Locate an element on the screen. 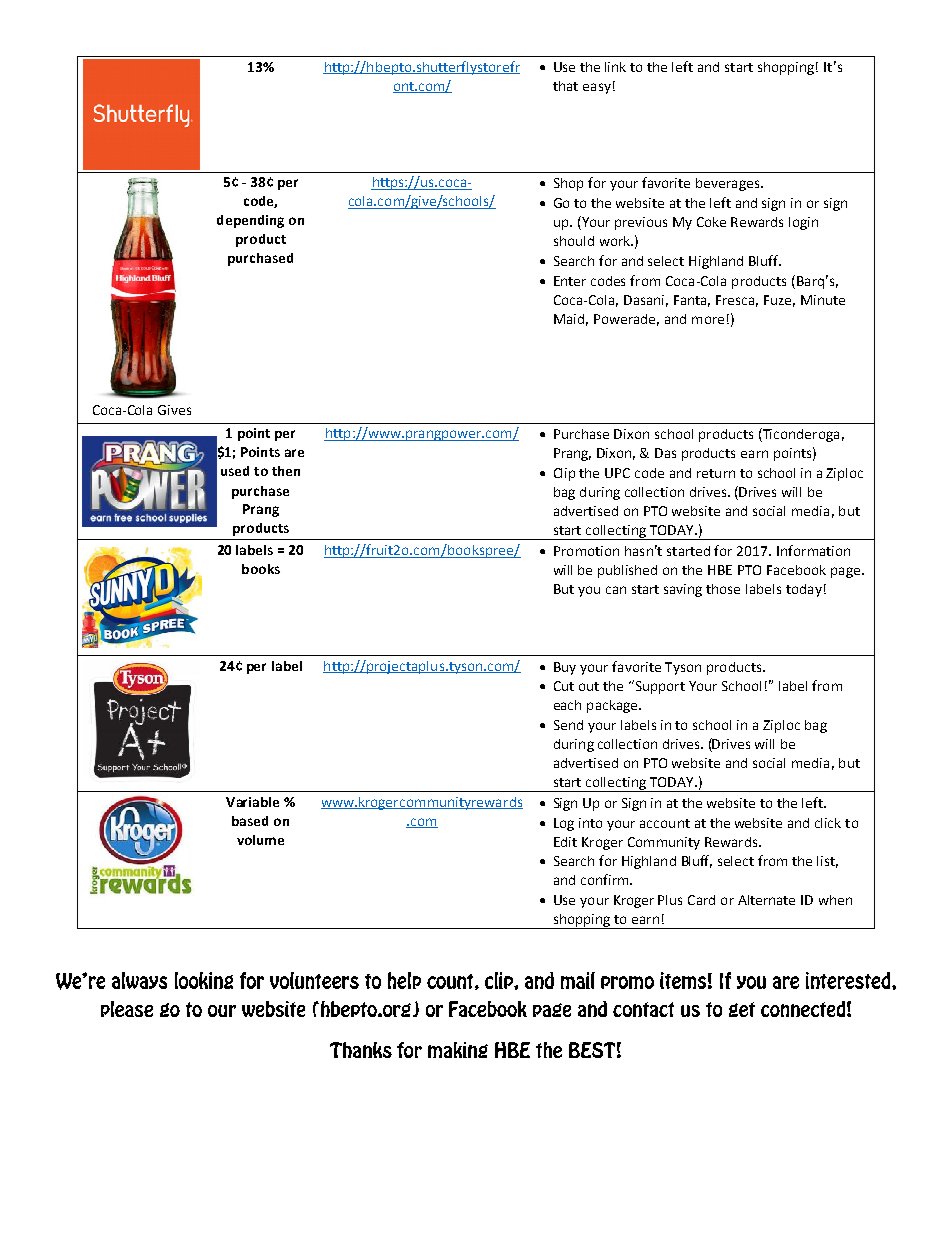  volume is located at coordinates (260, 840).
